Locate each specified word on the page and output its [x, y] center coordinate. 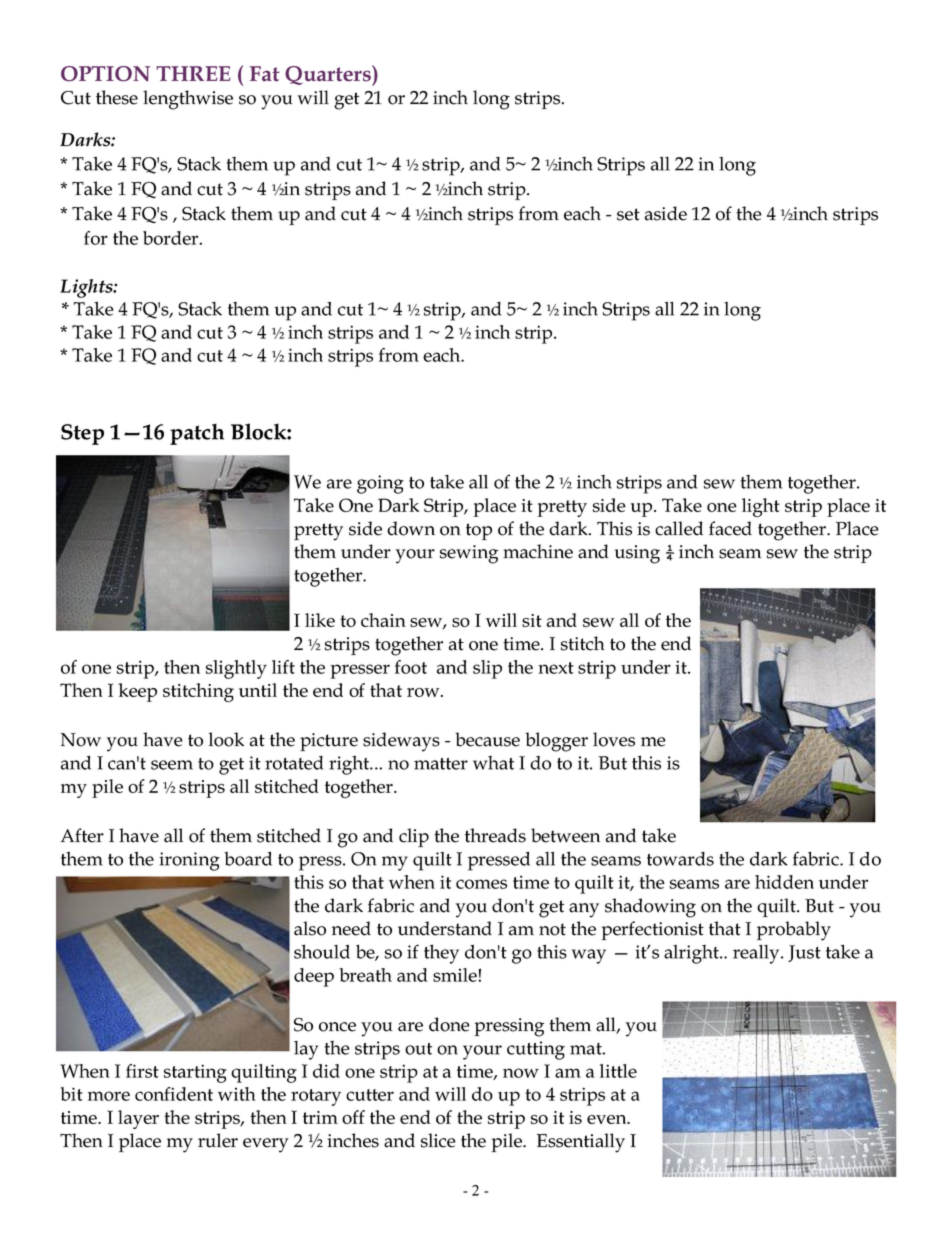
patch [197, 434]
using [637, 554]
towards [680, 859]
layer [138, 1119]
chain [383, 620]
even [608, 1119]
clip [414, 837]
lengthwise [188, 100]
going [380, 484]
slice [438, 1140]
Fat [265, 74]
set [628, 214]
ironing [189, 861]
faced [730, 528]
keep [137, 692]
